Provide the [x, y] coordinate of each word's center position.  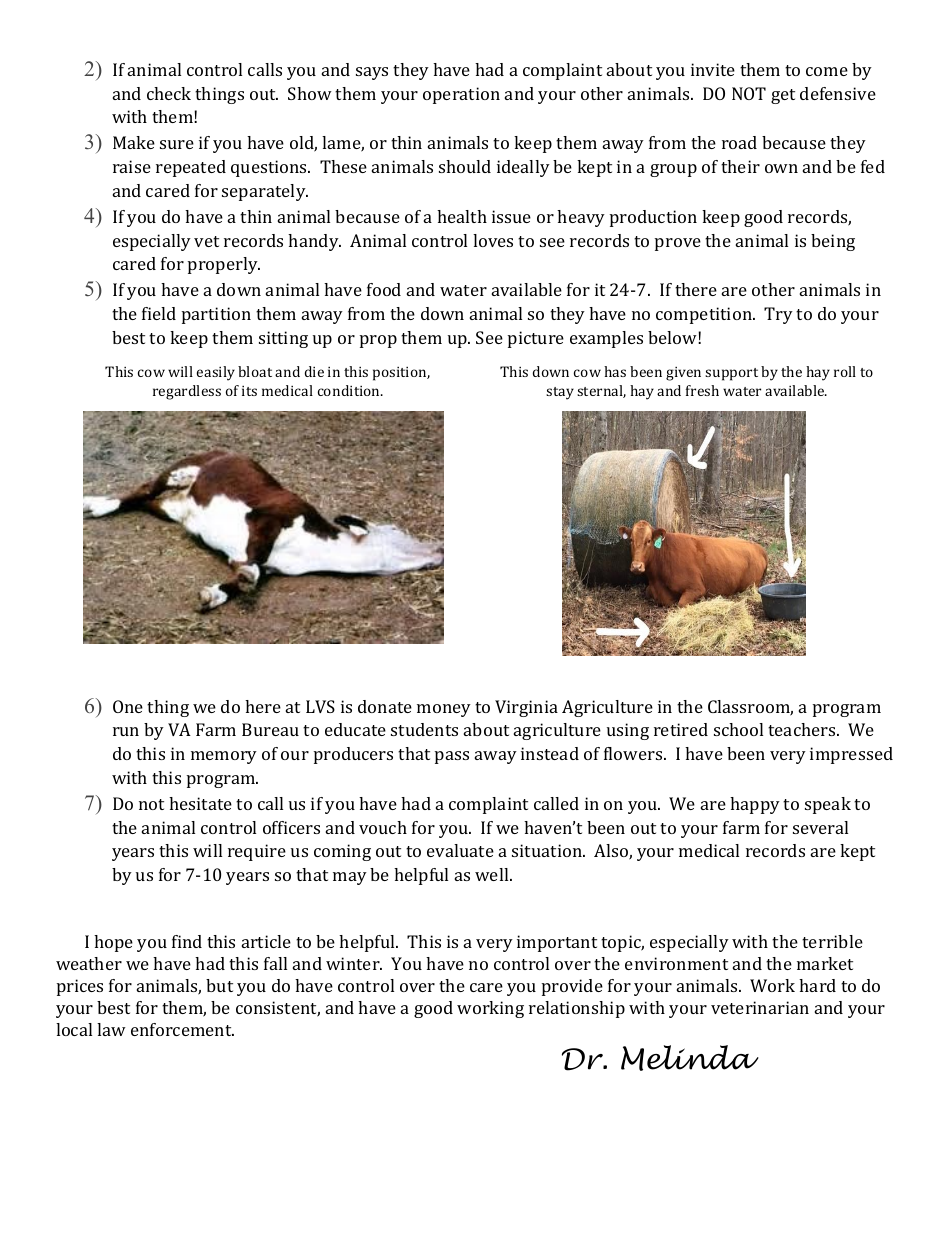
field [159, 313]
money [444, 710]
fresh [702, 390]
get [783, 96]
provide [572, 987]
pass [452, 757]
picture [536, 339]
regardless [187, 392]
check [169, 93]
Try [778, 315]
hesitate [200, 803]
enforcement [182, 1029]
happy [755, 805]
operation [461, 95]
